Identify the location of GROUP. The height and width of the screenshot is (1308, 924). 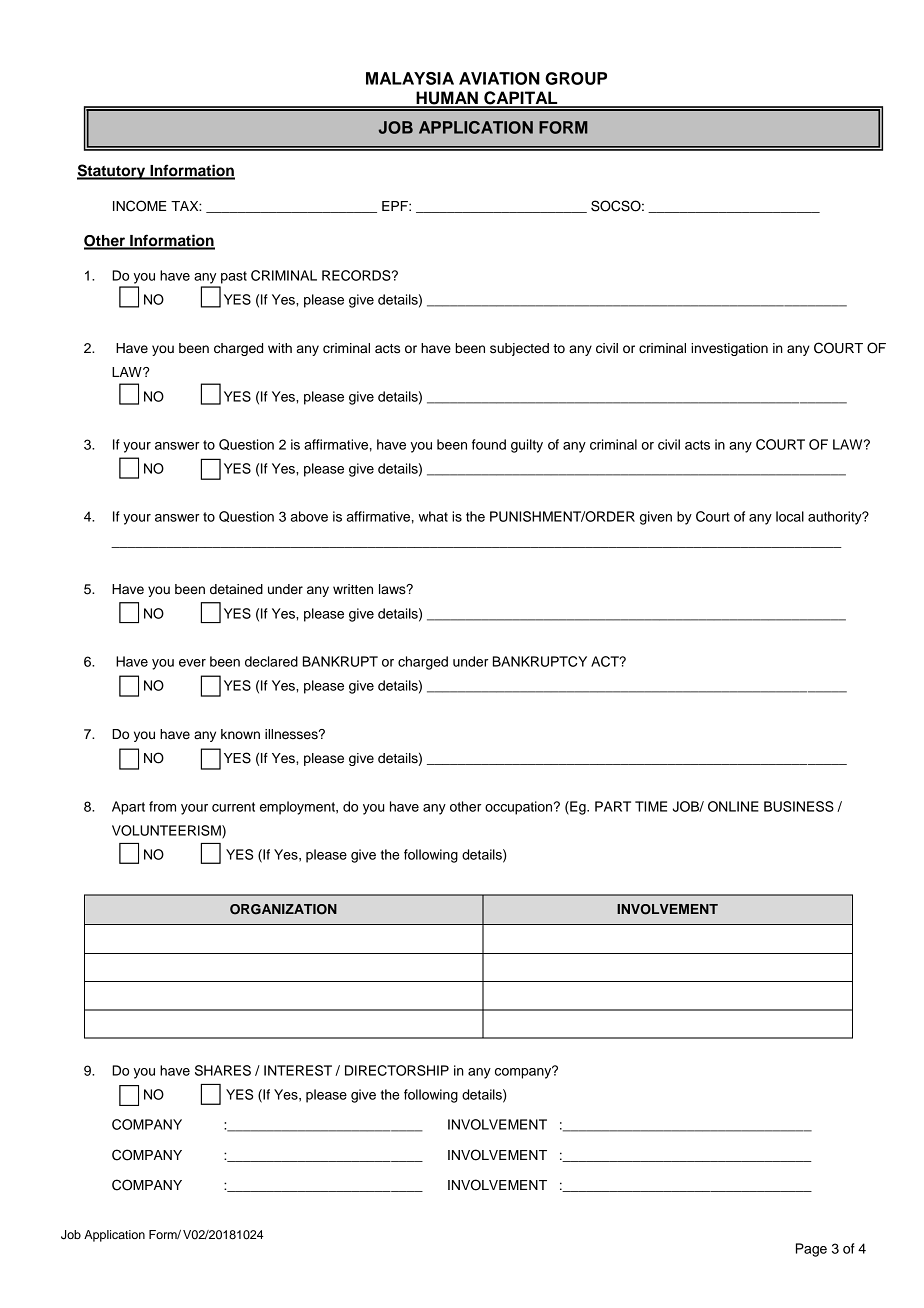
(576, 78).
